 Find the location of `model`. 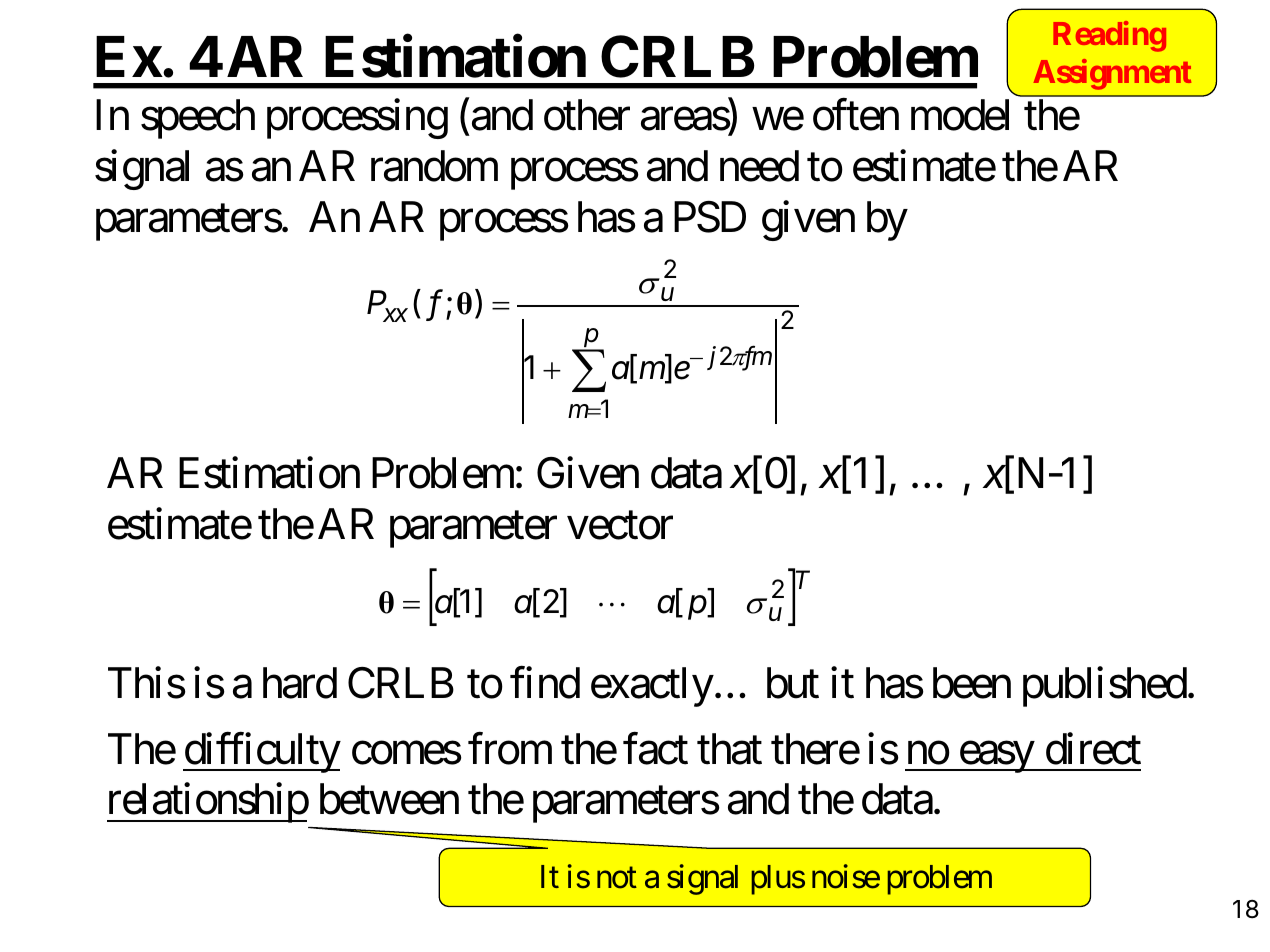

model is located at coordinates (960, 115).
